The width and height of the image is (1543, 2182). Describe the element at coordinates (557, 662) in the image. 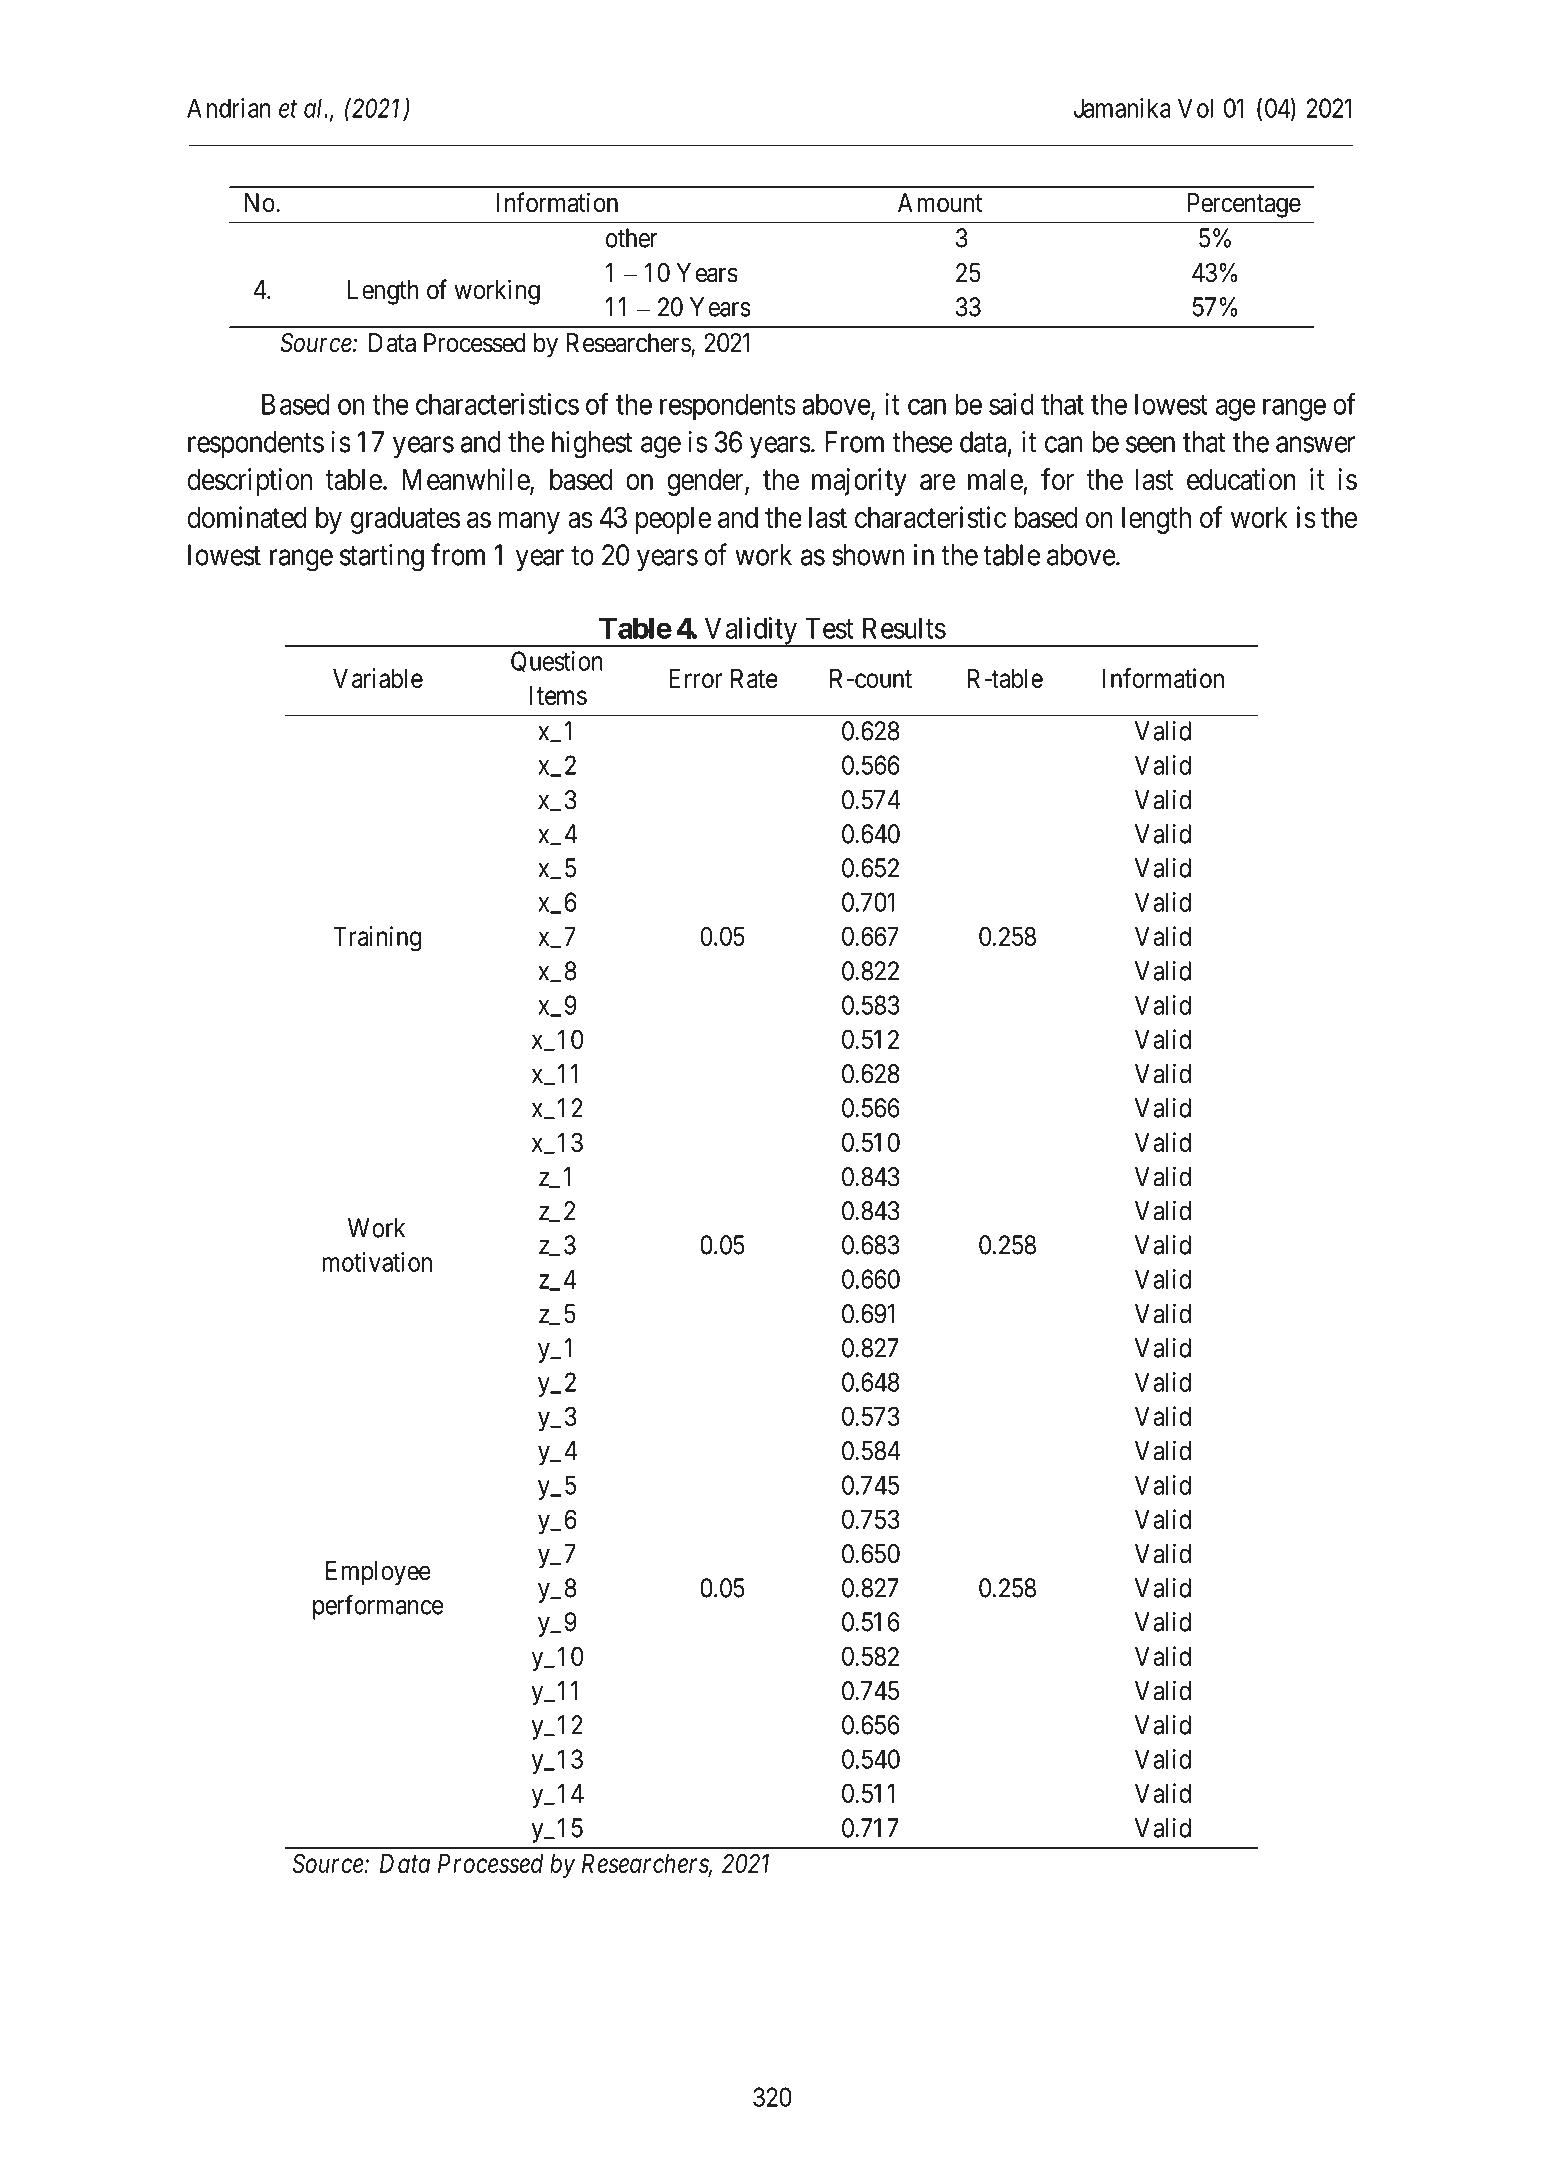

I see `Question` at that location.
